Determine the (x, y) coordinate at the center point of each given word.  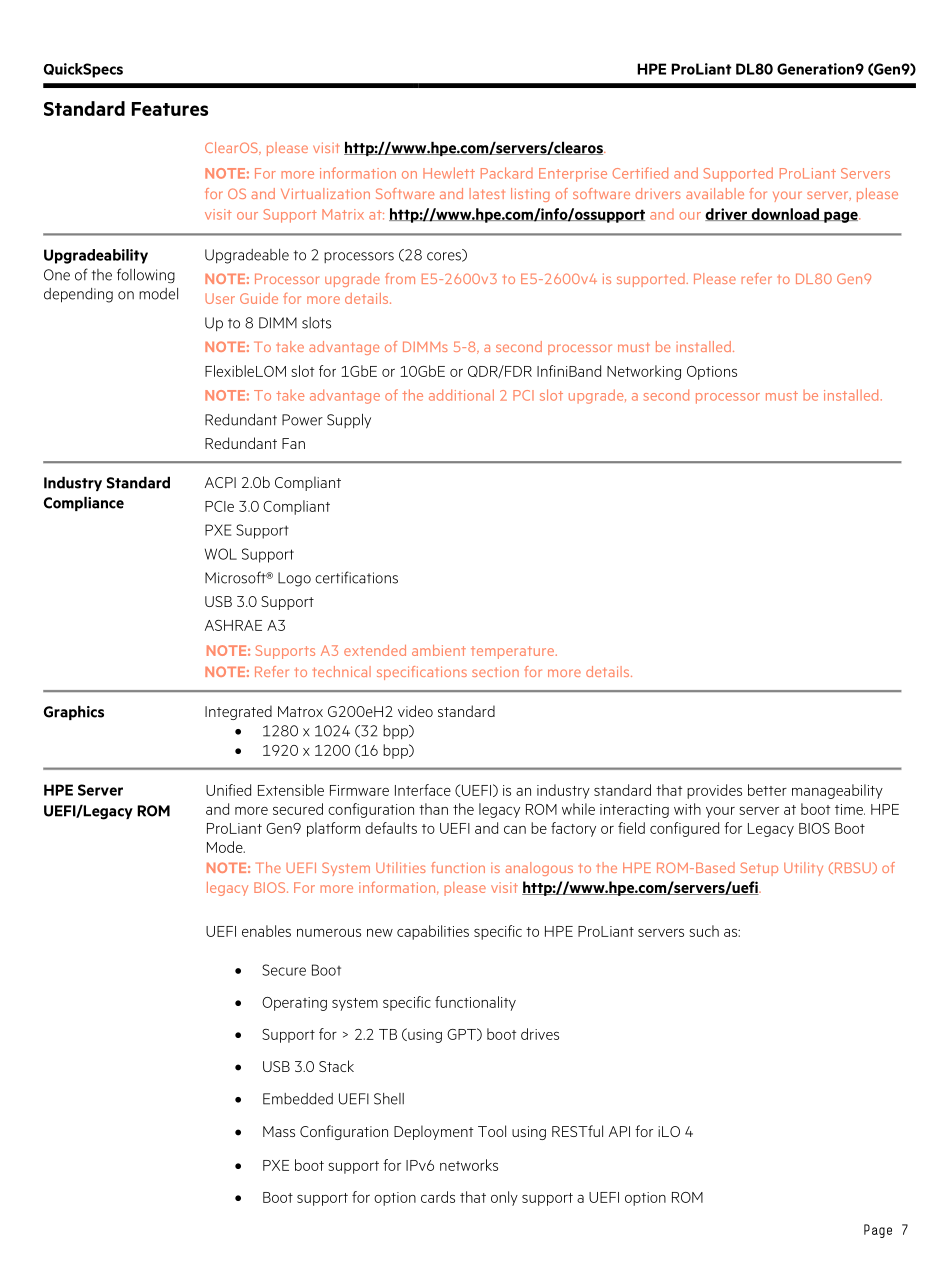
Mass (279, 1131)
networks (469, 1165)
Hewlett (449, 173)
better (767, 790)
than (433, 809)
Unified (228, 790)
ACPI (220, 482)
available (715, 193)
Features (170, 109)
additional (461, 395)
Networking (644, 372)
